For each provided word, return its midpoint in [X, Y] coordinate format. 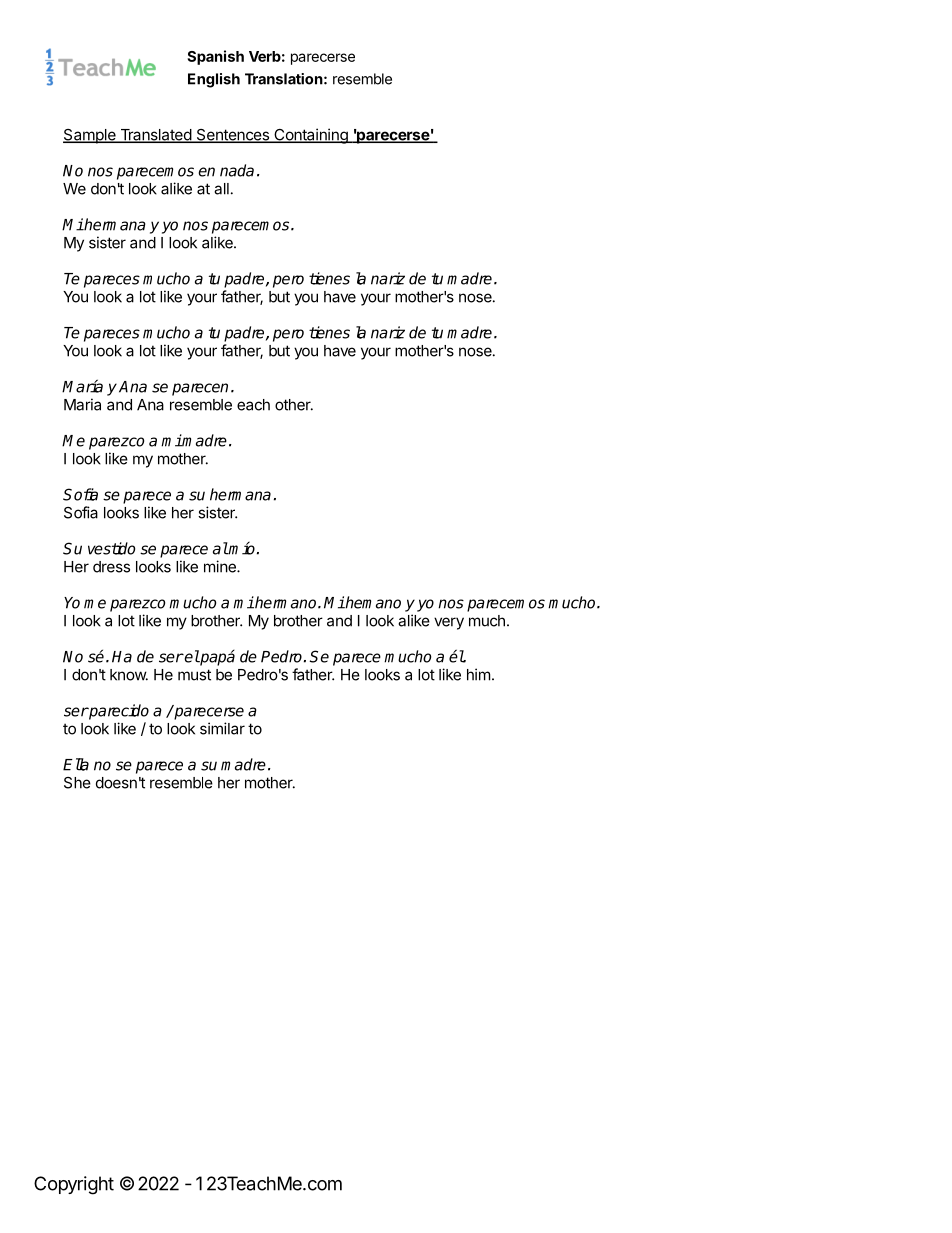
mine [221, 566]
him [478, 674]
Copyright [74, 1185]
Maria [82, 404]
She [77, 783]
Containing [311, 136]
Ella [76, 764]
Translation [284, 79]
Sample [90, 136]
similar [222, 728]
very [449, 623]
